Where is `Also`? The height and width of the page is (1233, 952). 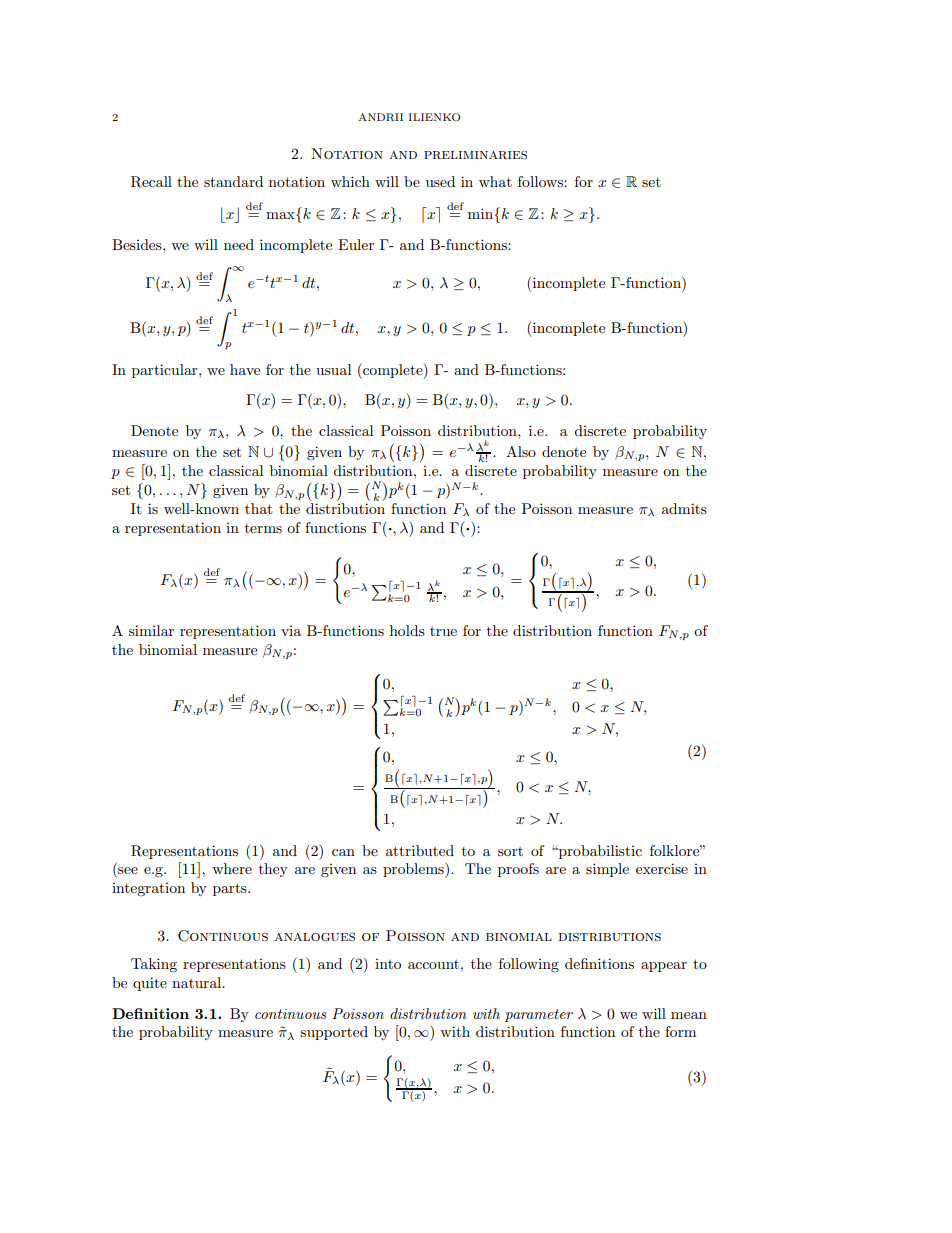
Also is located at coordinates (521, 451).
